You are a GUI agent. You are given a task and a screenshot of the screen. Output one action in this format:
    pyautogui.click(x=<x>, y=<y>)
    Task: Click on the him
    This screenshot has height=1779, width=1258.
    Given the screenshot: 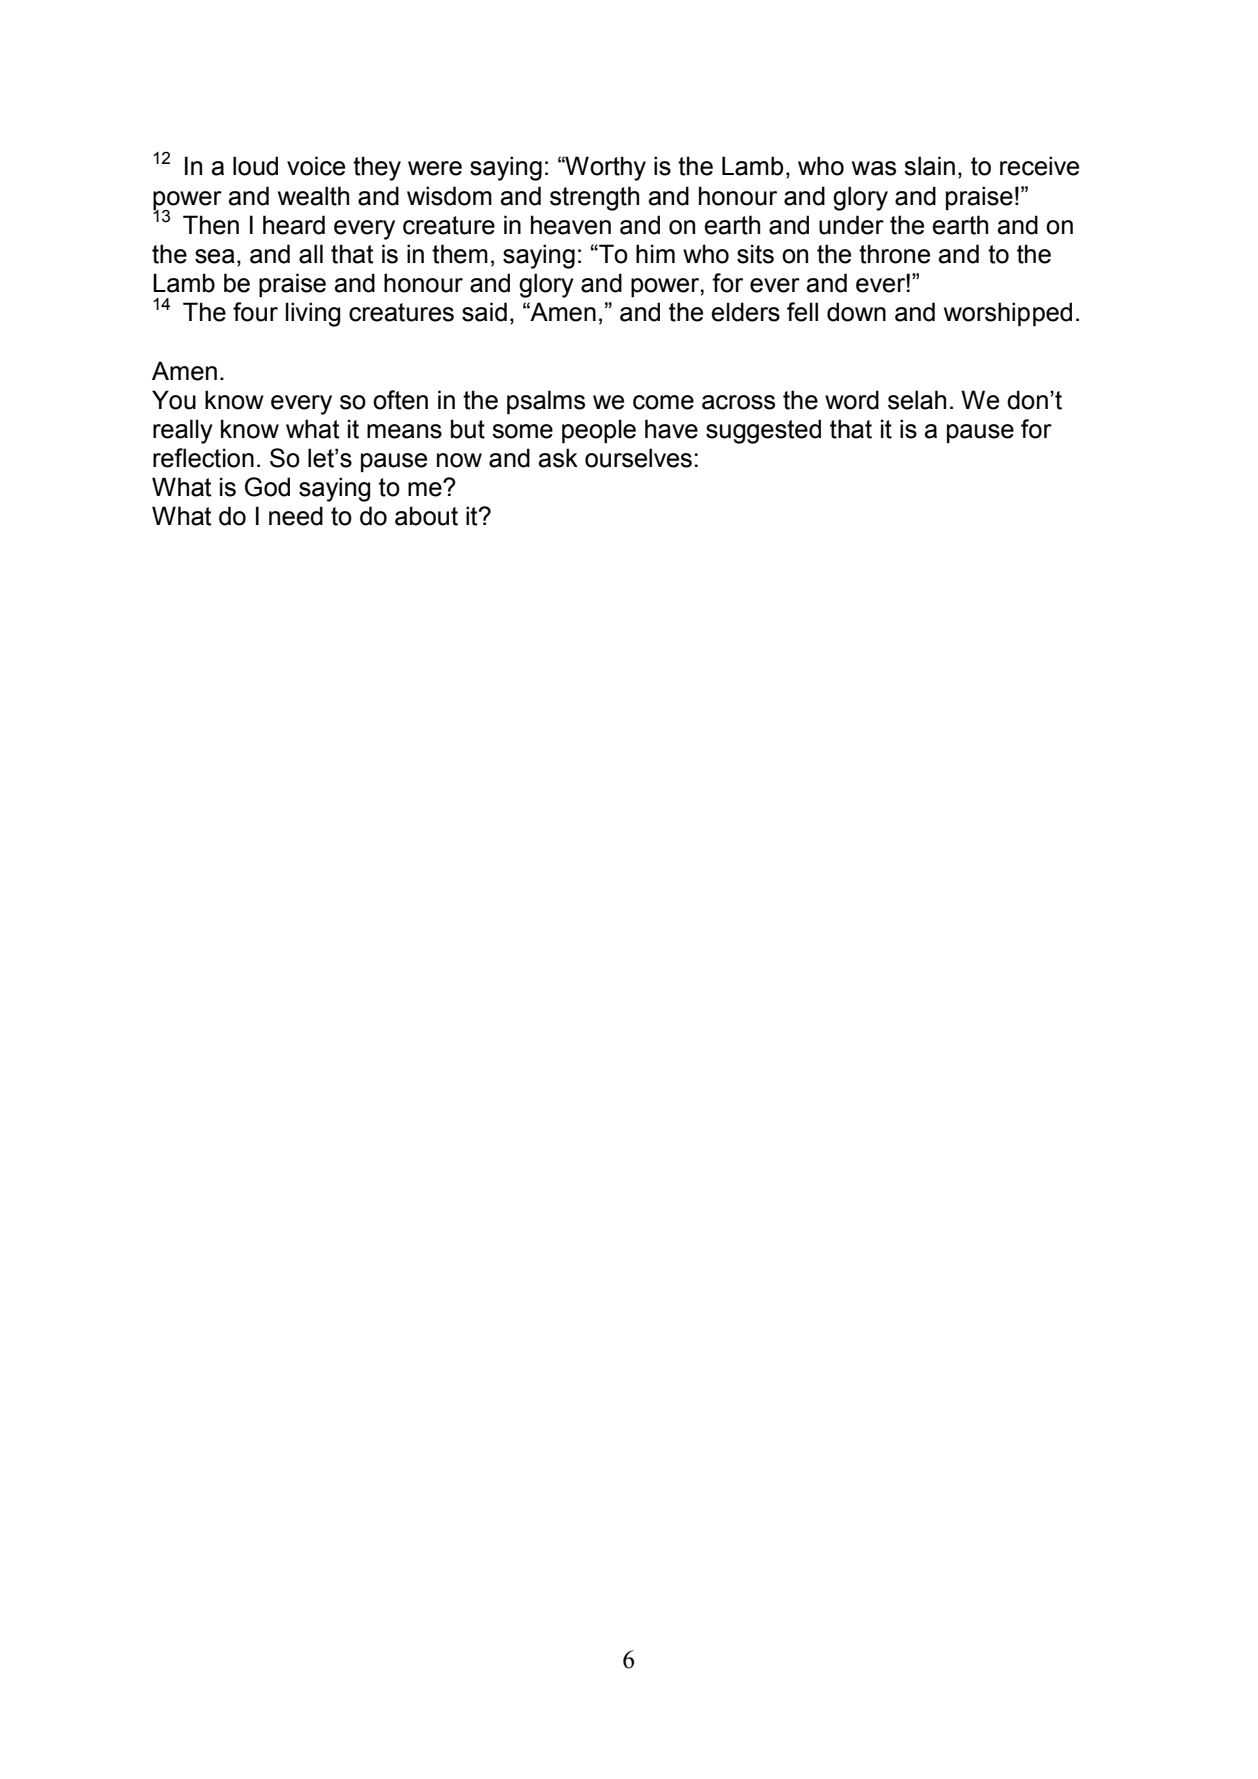 What is the action you would take?
    pyautogui.click(x=655, y=253)
